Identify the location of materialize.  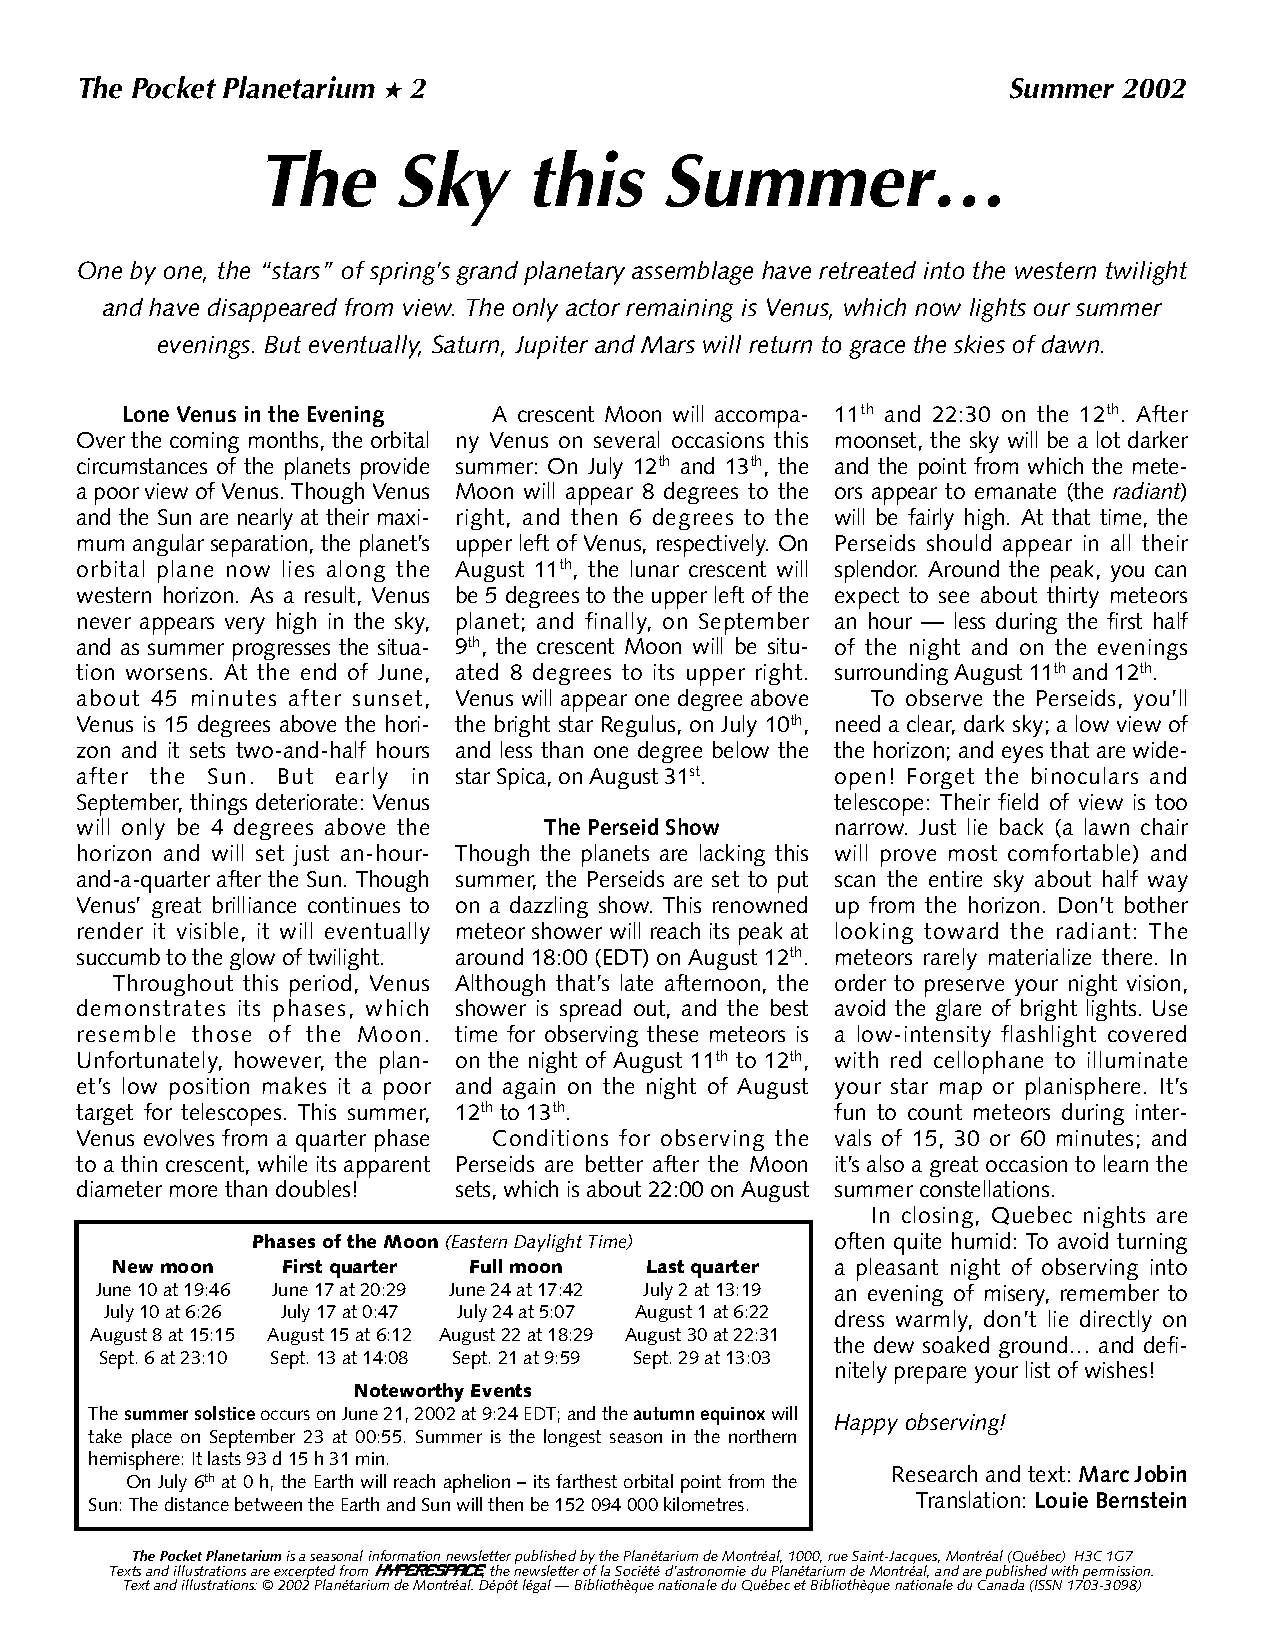
(1040, 956).
